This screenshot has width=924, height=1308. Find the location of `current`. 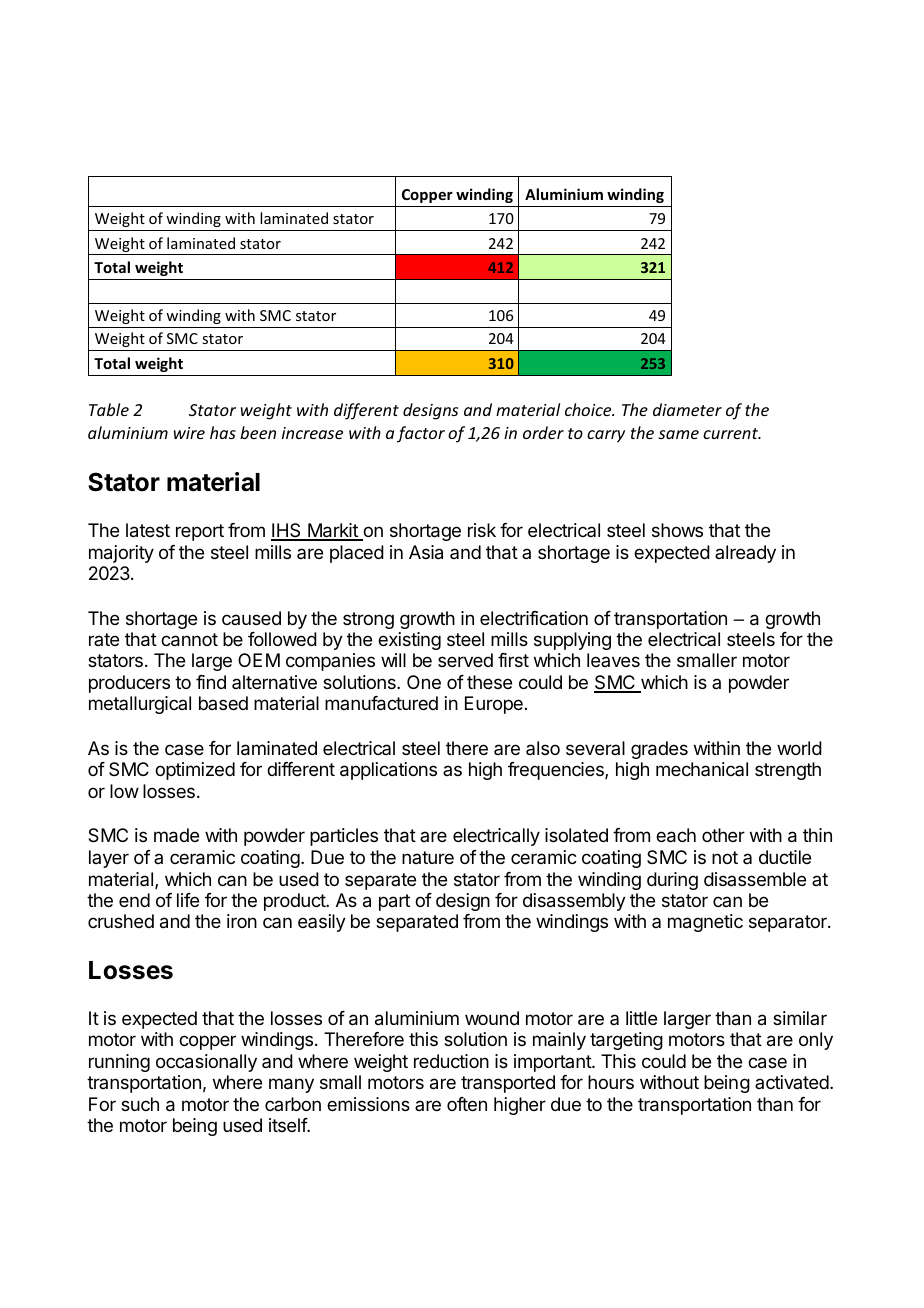

current is located at coordinates (732, 433).
